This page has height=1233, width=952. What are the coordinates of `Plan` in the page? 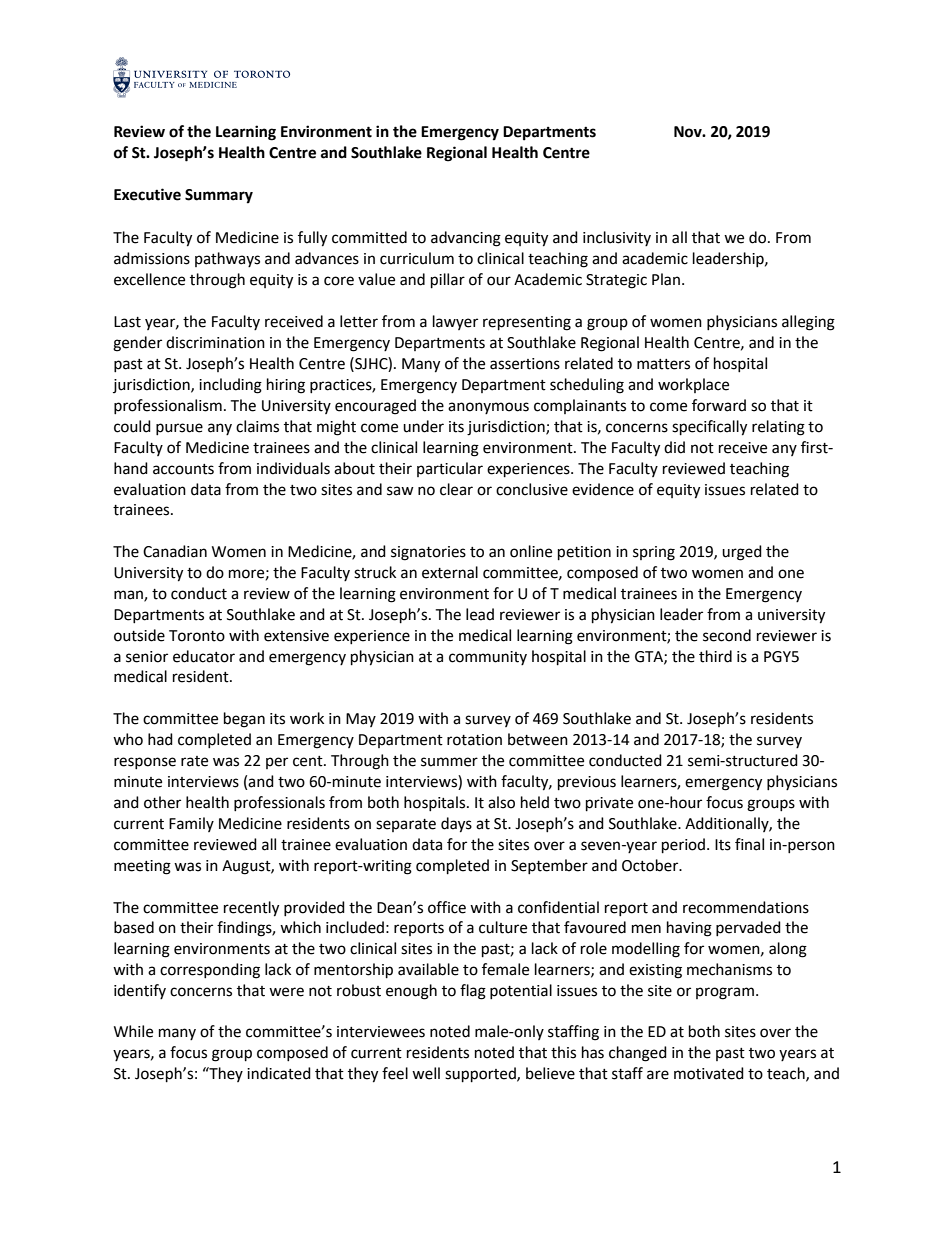 It's located at (666, 279).
